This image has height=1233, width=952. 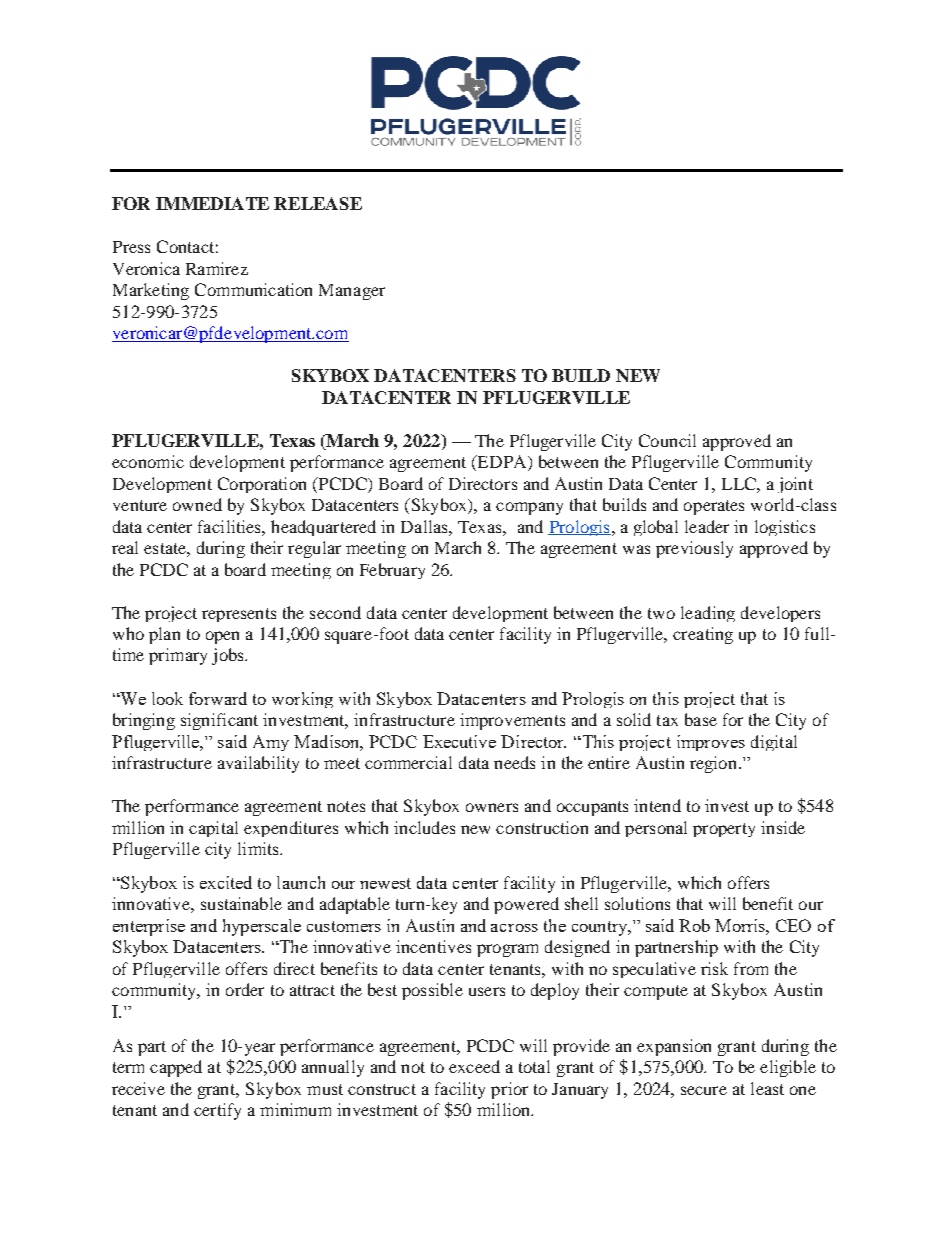 What do you see at coordinates (185, 246) in the image?
I see `Contact` at bounding box center [185, 246].
